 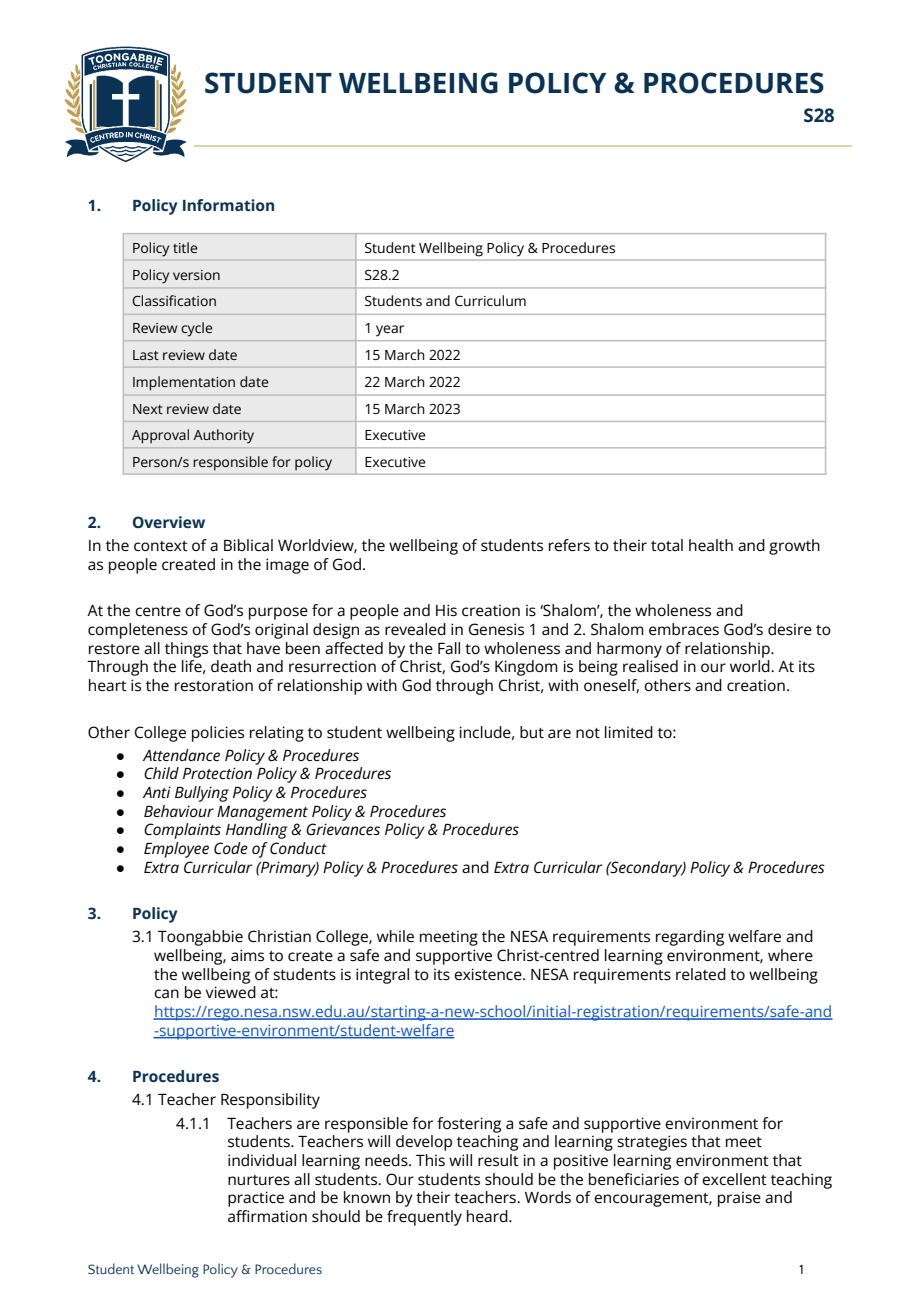 What do you see at coordinates (185, 247) in the page?
I see `title` at bounding box center [185, 247].
